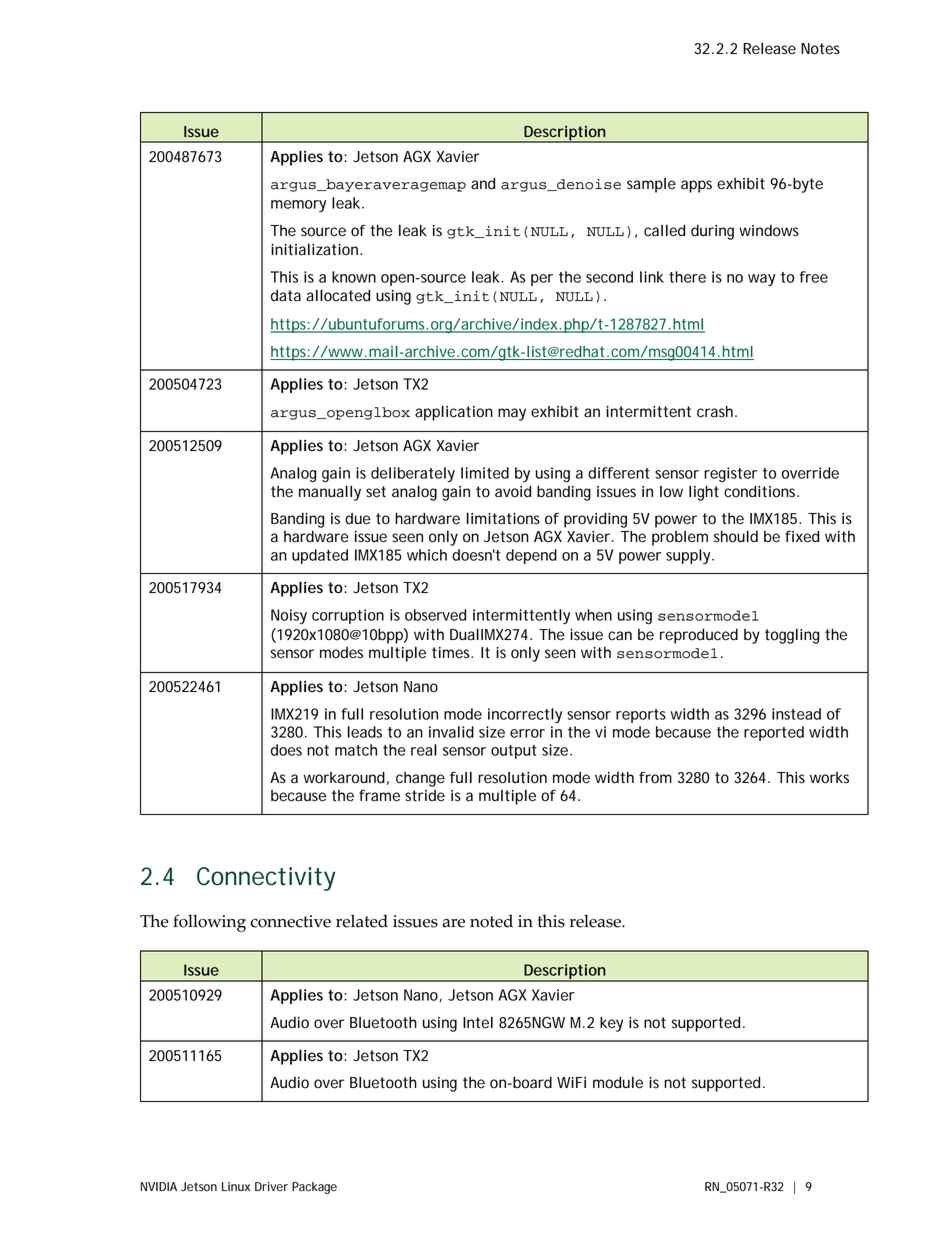 The height and width of the screenshot is (1233, 952). What do you see at coordinates (820, 49) in the screenshot?
I see `Notes` at bounding box center [820, 49].
